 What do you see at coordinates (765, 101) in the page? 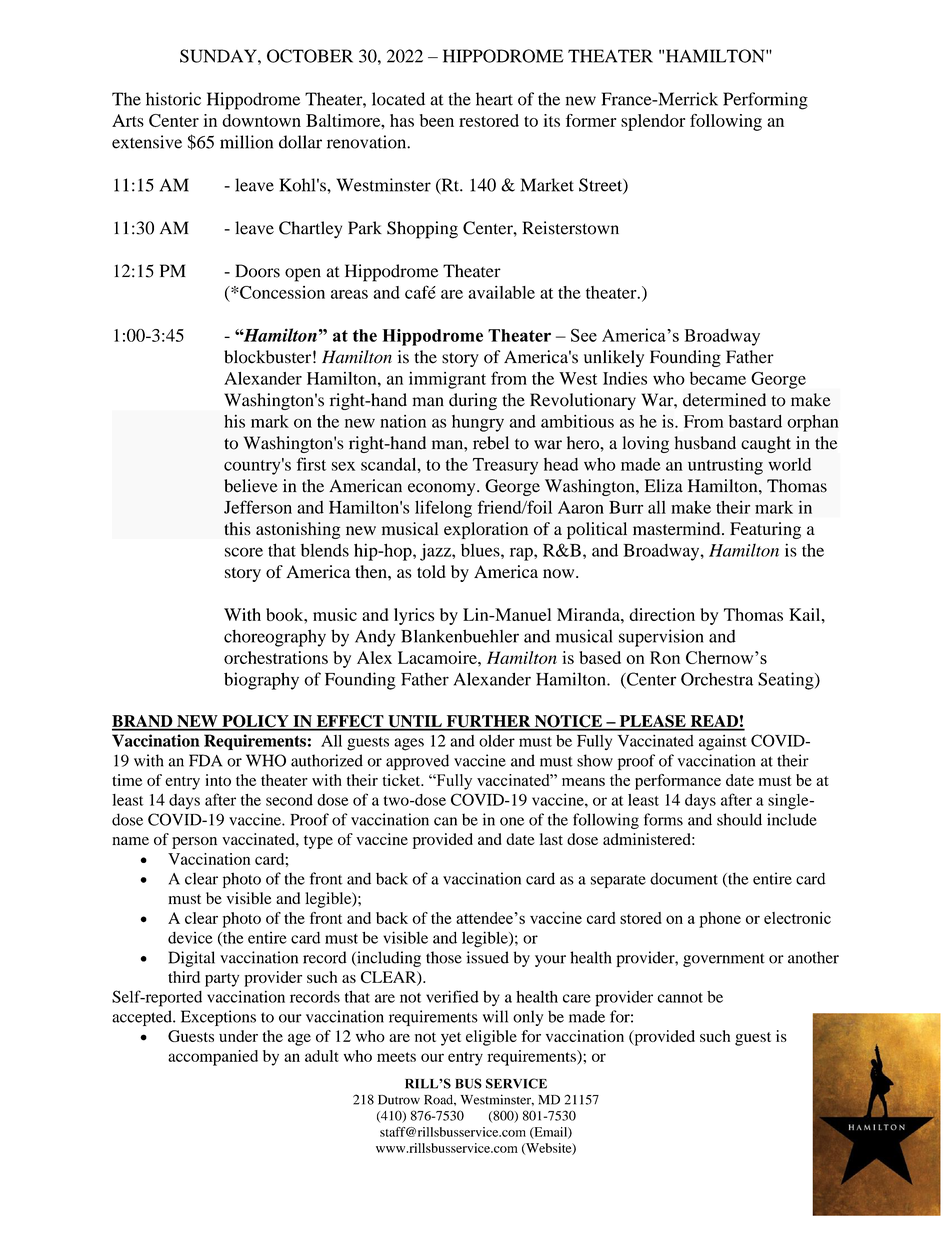
I see `Performing` at bounding box center [765, 101].
